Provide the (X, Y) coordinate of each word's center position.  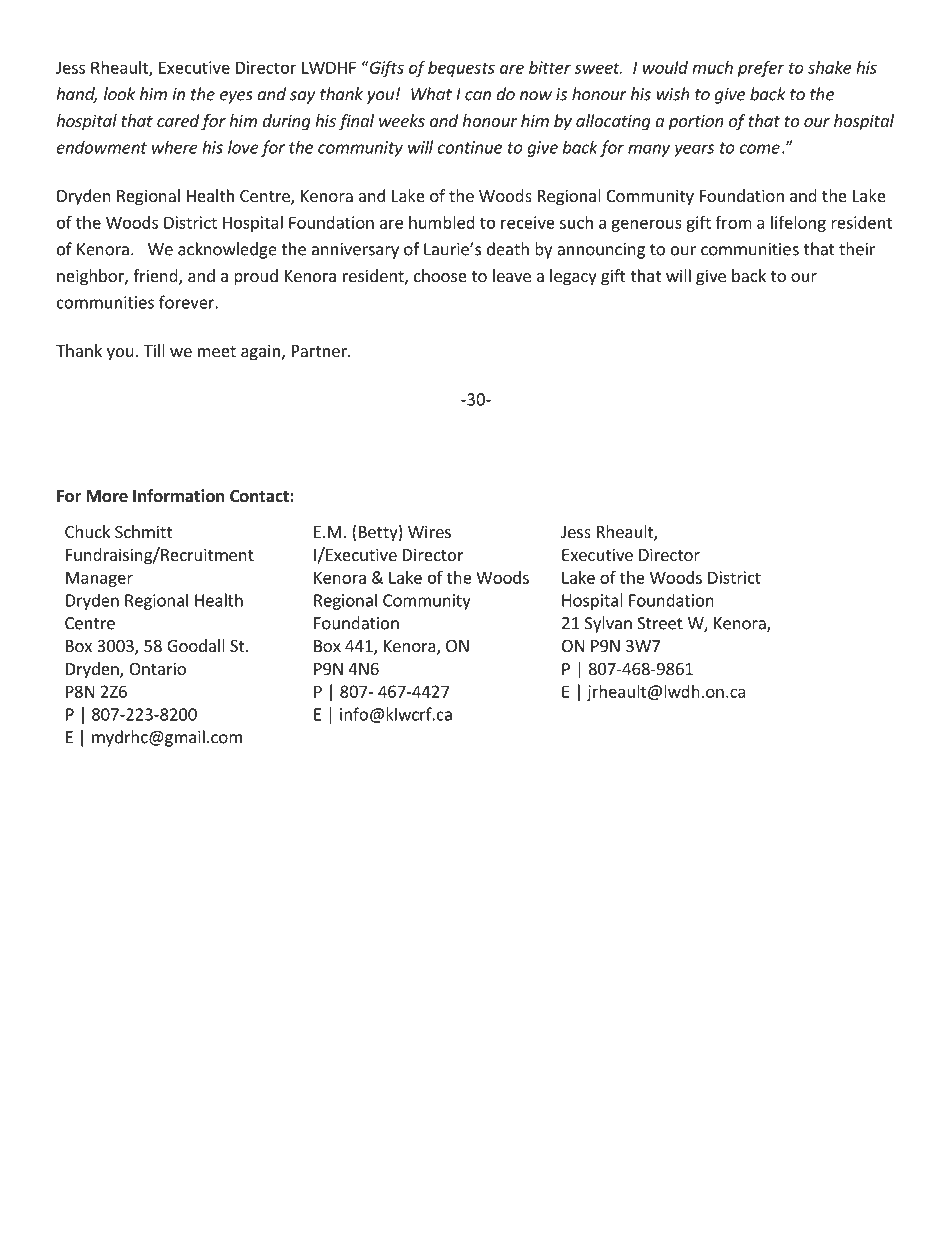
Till (154, 350)
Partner (320, 351)
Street (660, 623)
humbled (442, 222)
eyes (236, 97)
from (733, 222)
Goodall (196, 645)
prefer (761, 69)
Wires (429, 531)
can (478, 96)
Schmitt (143, 531)
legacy (573, 277)
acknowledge (227, 250)
